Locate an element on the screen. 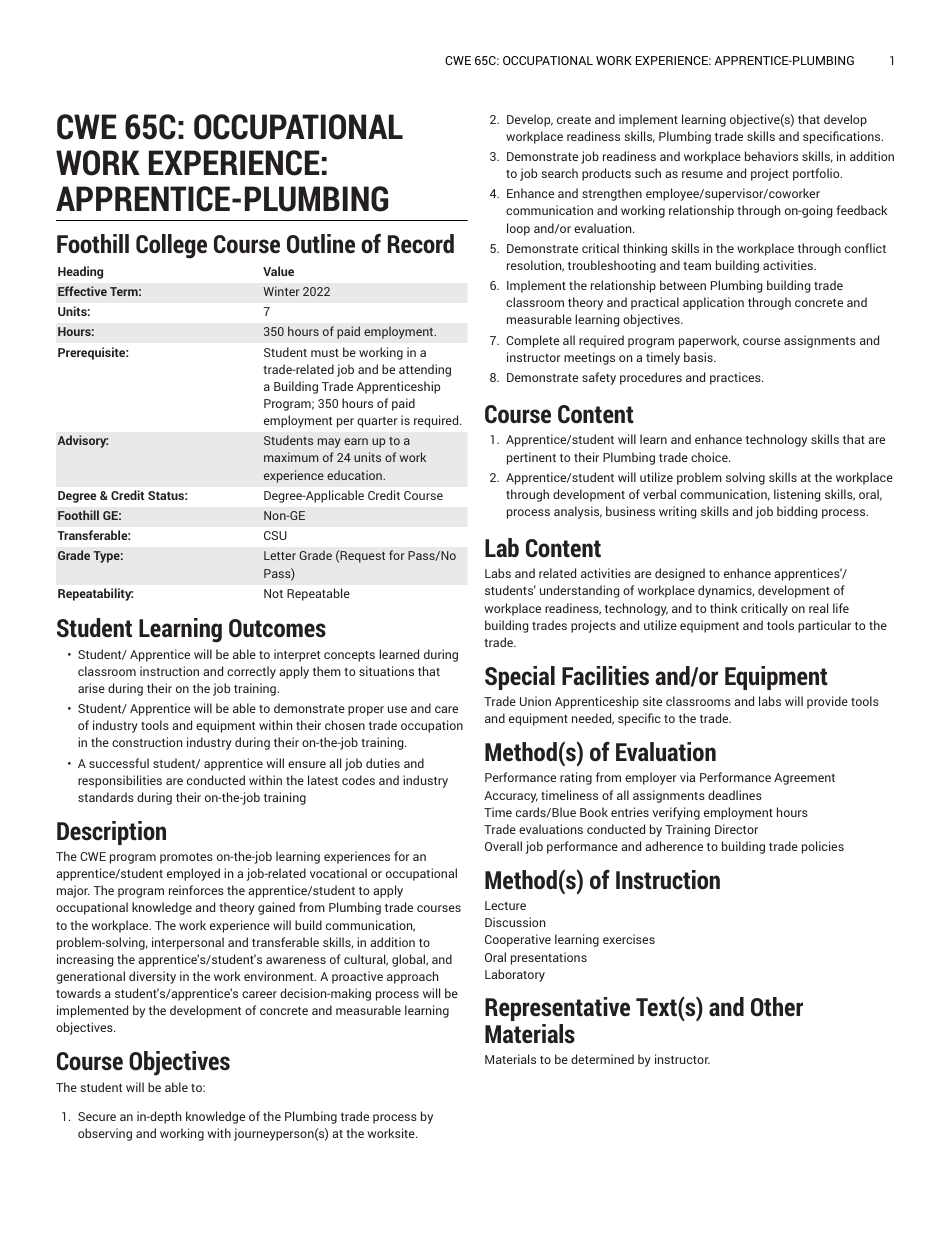 The width and height of the screenshot is (952, 1233). behaviors is located at coordinates (771, 156).
